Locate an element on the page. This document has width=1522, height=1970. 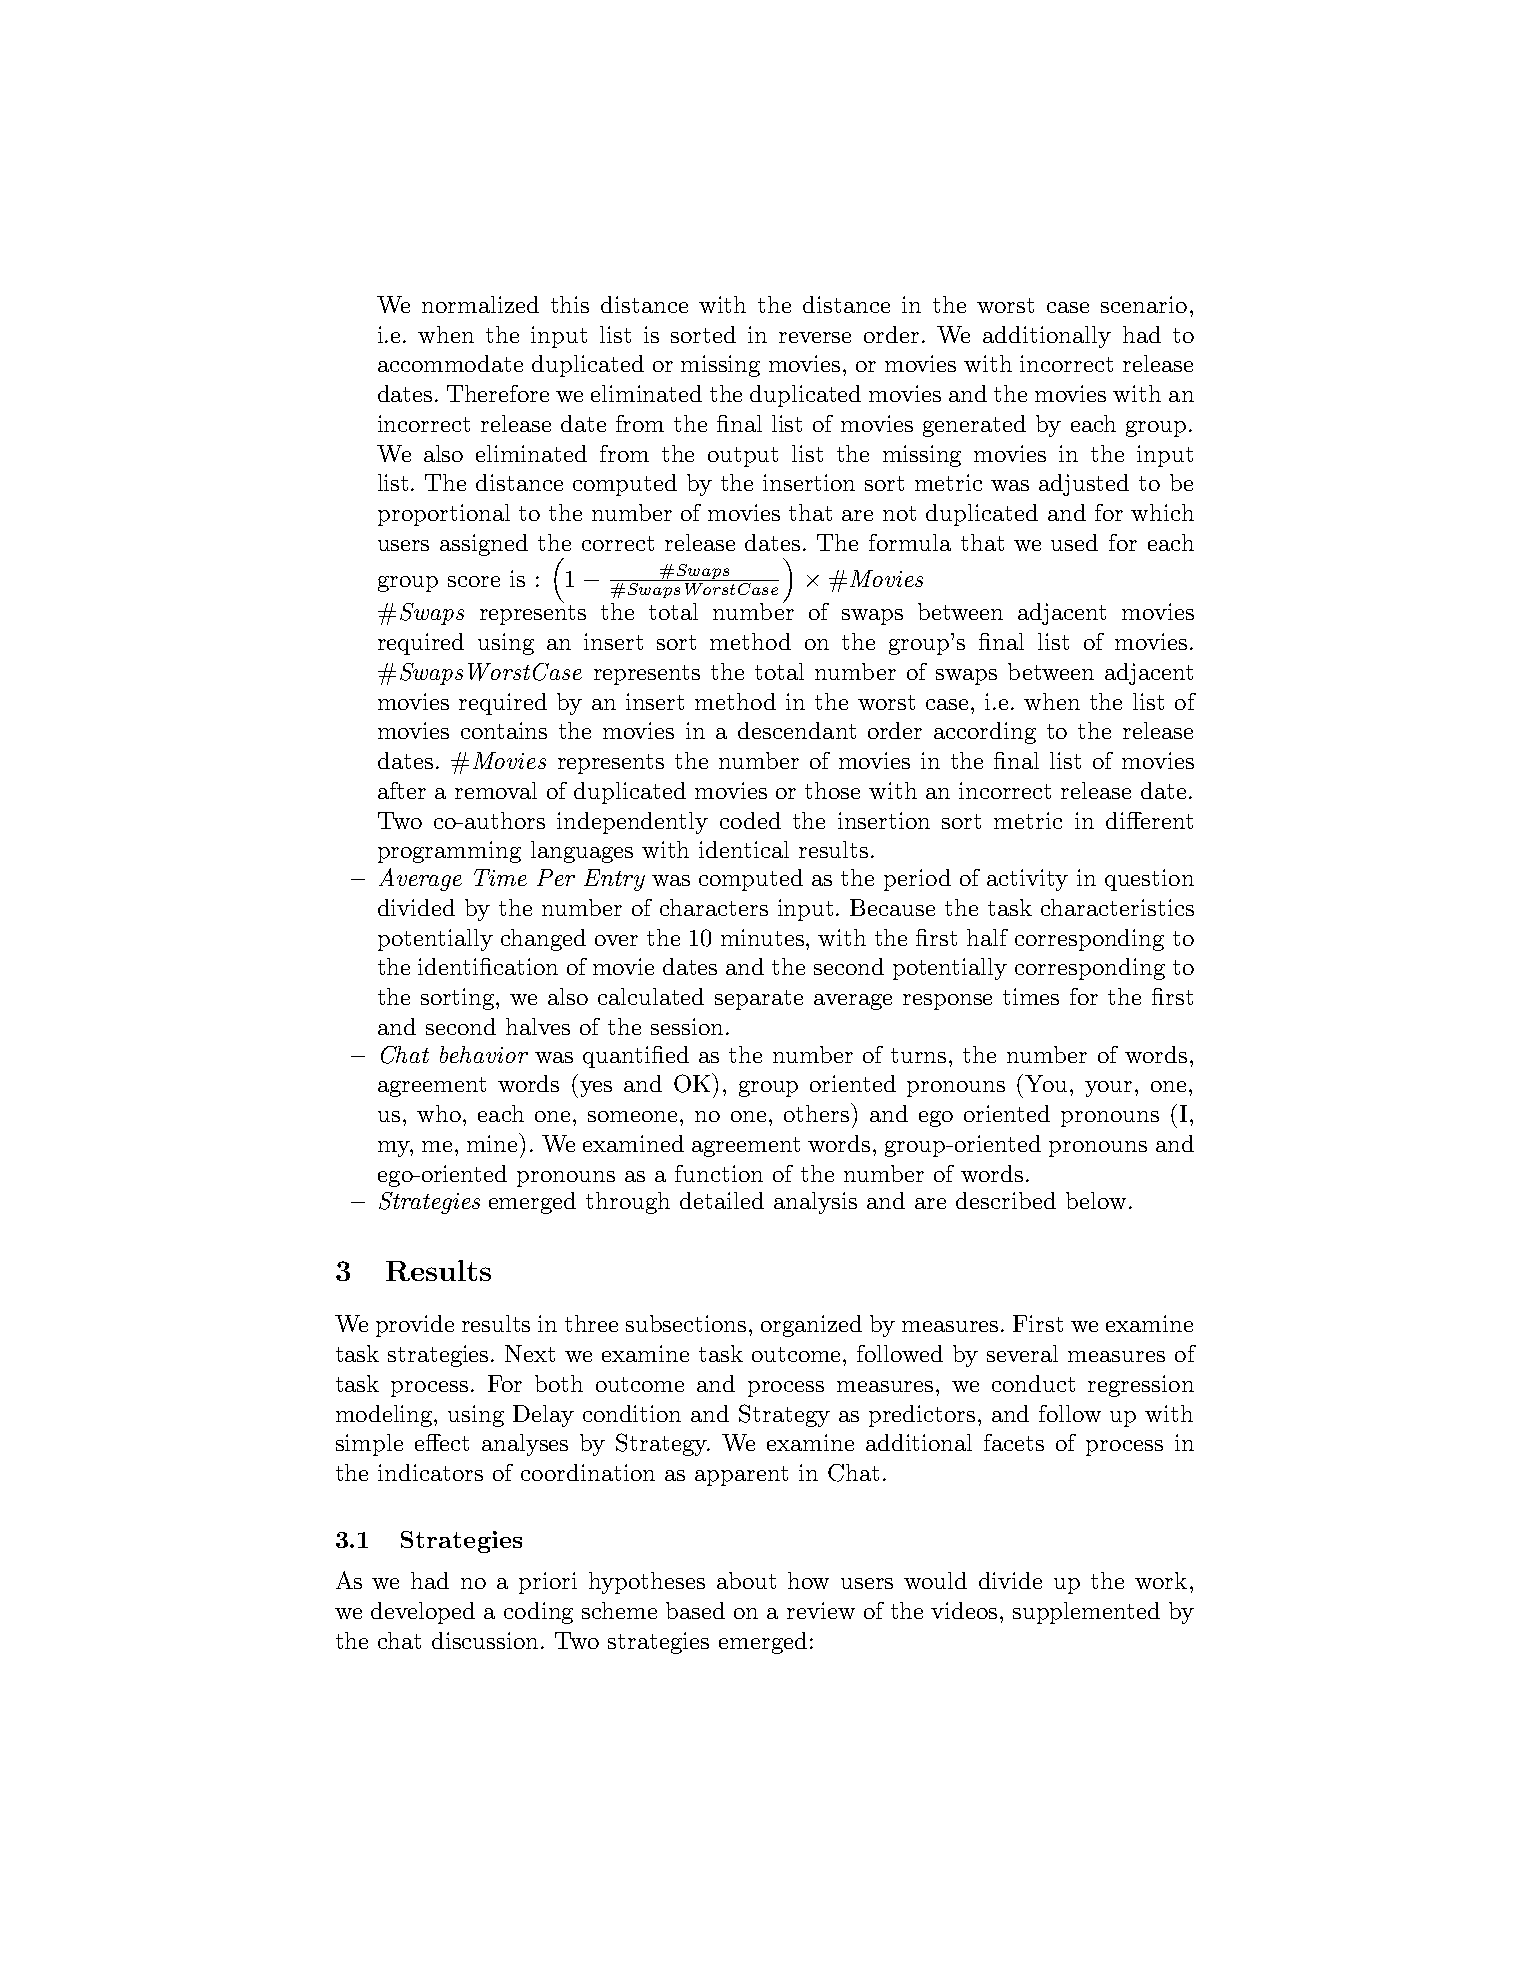
developed is located at coordinates (423, 1613).
